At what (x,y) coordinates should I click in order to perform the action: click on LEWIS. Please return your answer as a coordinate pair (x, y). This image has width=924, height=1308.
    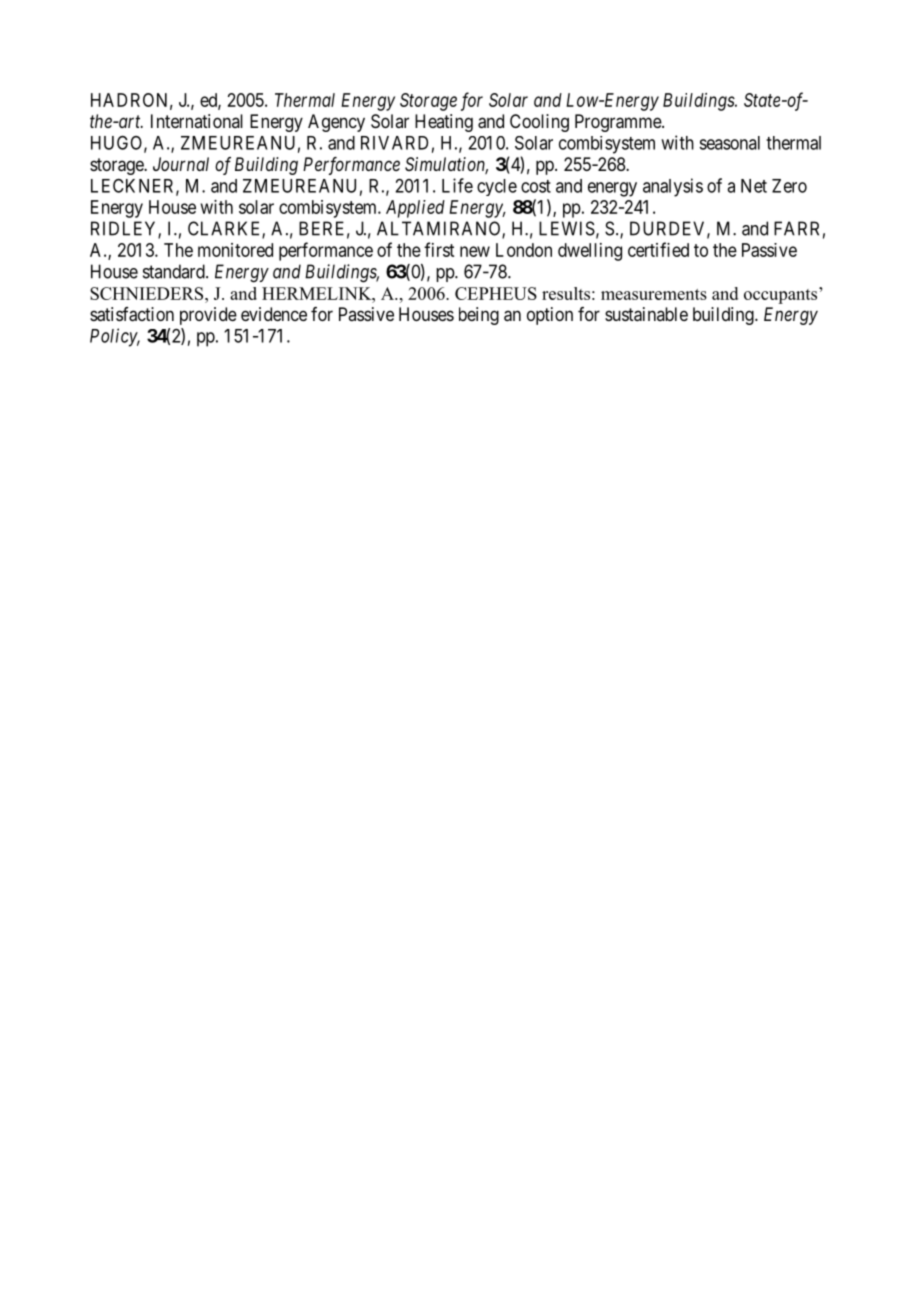
    Looking at the image, I should click on (567, 228).
